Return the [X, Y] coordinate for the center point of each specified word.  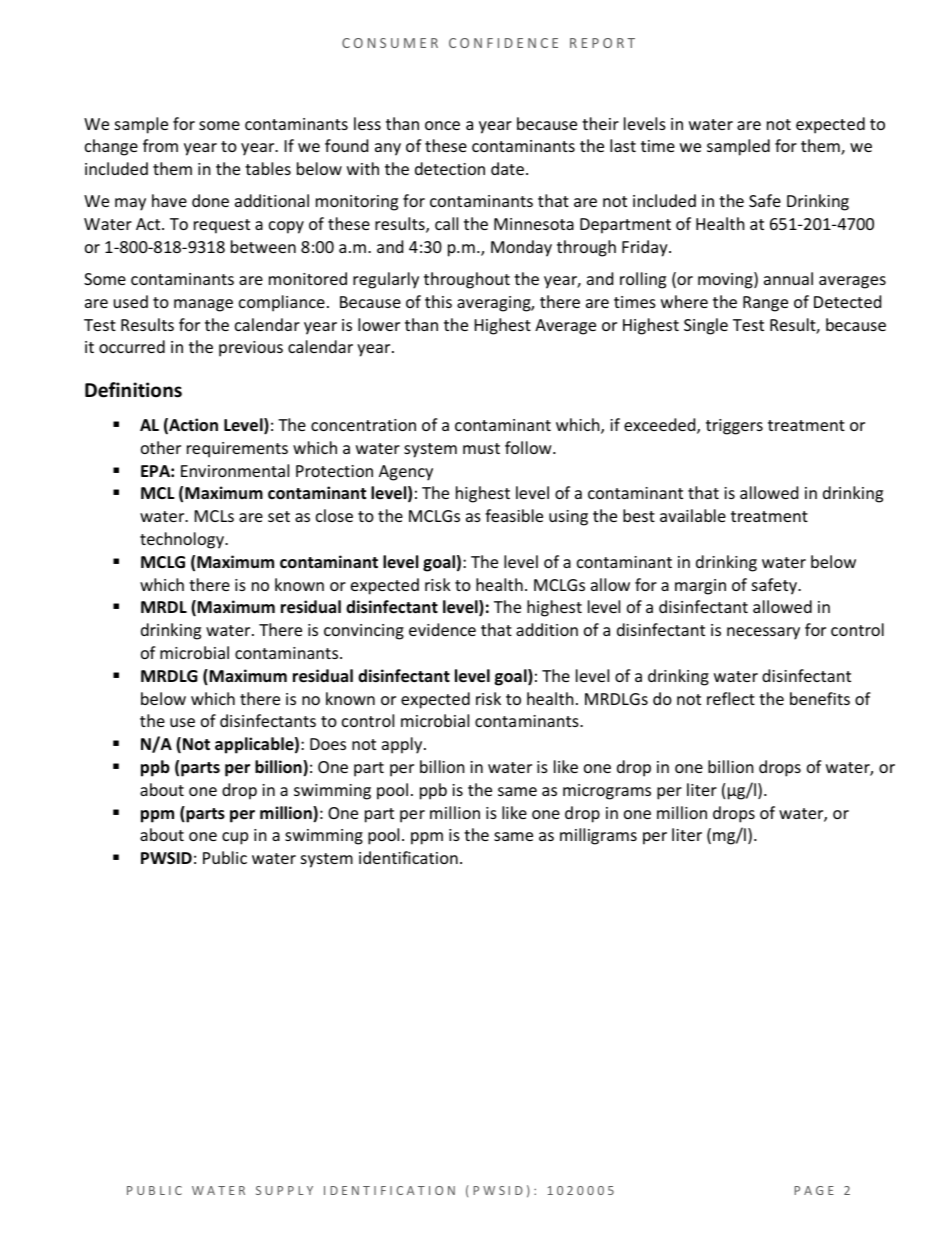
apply [403, 745]
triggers [734, 427]
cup [235, 838]
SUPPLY [284, 1190]
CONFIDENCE [503, 43]
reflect [731, 698]
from [160, 145]
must [481, 448]
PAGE [814, 1190]
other [161, 447]
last [623, 145]
